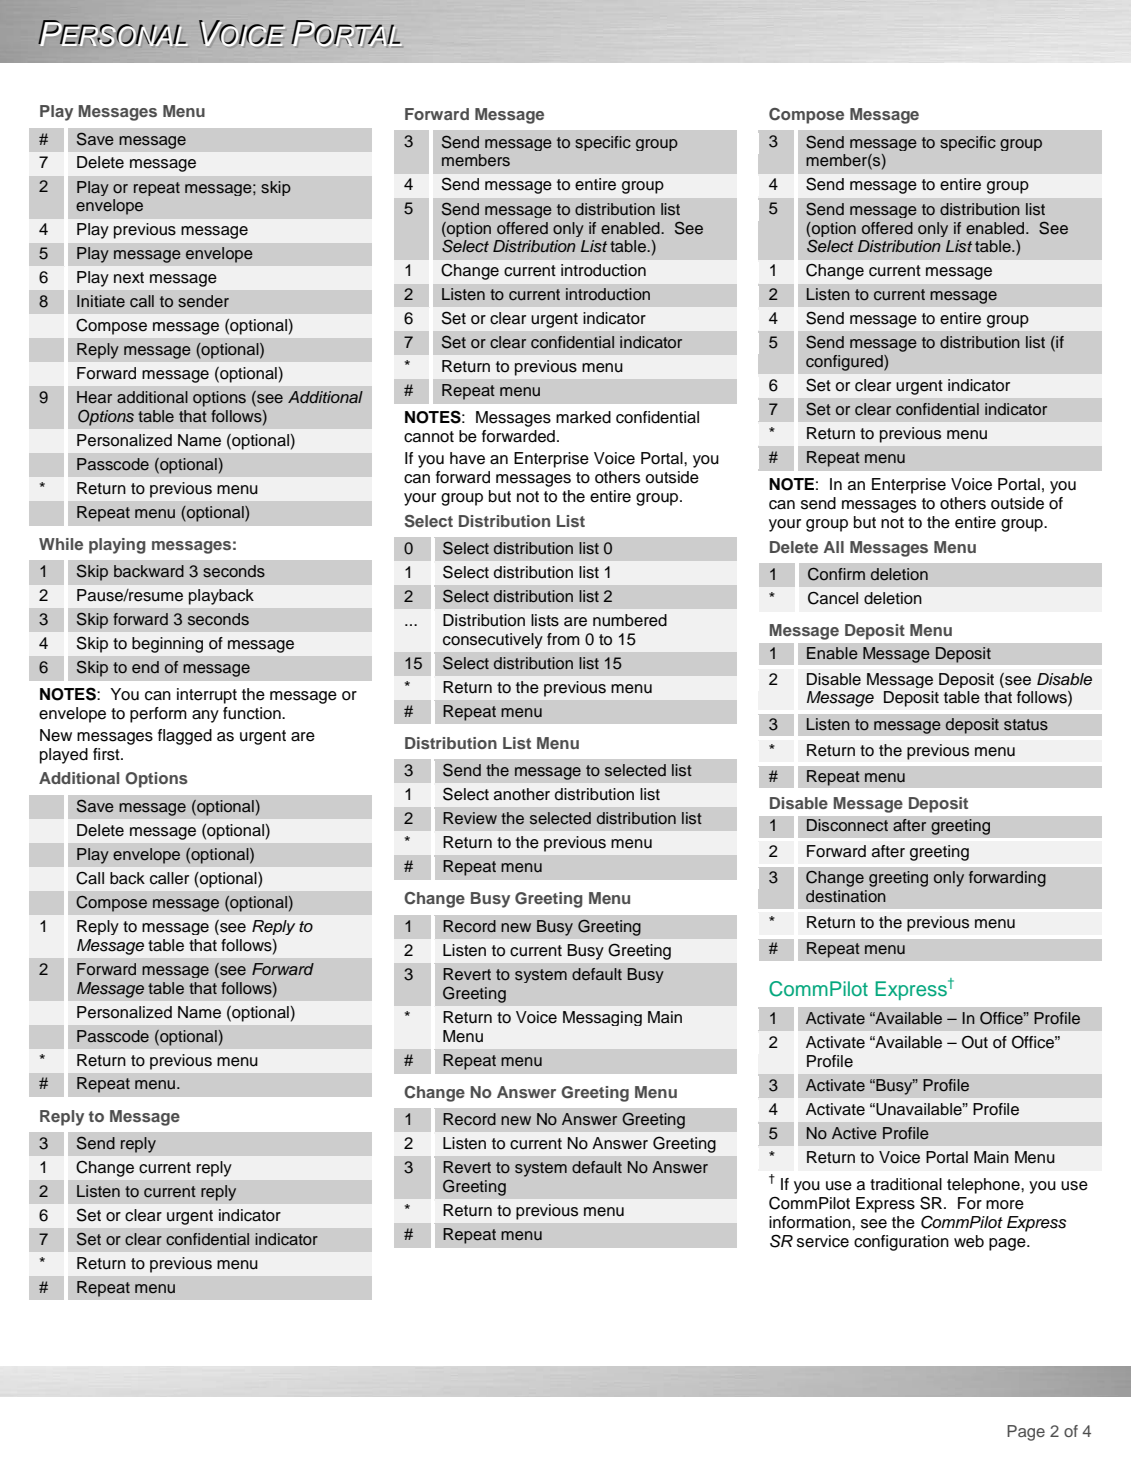 The image size is (1131, 1463). Describe the element at coordinates (185, 737) in the screenshot. I see `flagged` at that location.
